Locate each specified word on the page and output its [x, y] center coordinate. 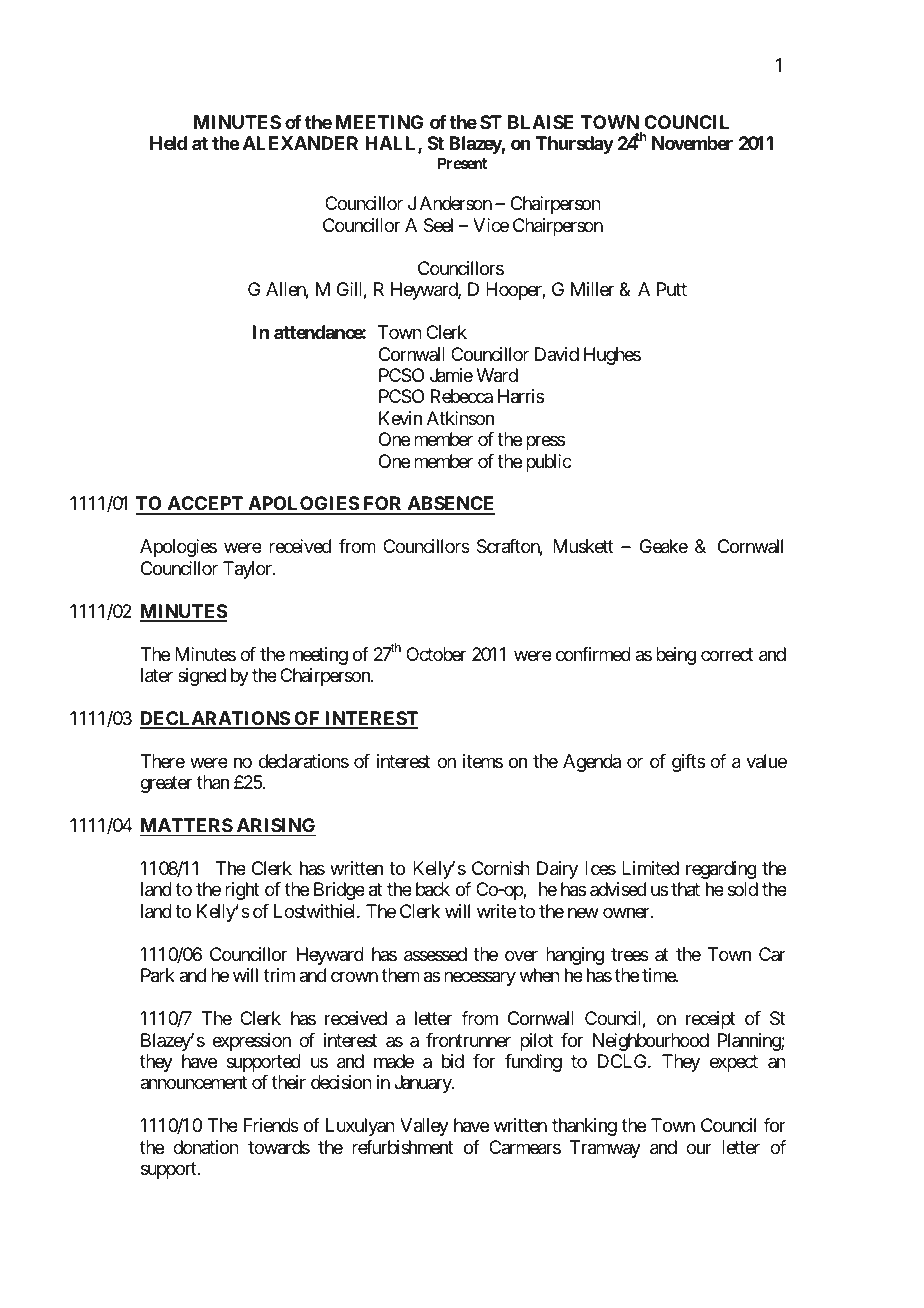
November [692, 143]
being [676, 656]
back [433, 889]
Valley [424, 1127]
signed [202, 677]
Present [462, 163]
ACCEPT [205, 505]
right [242, 891]
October [436, 654]
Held [168, 143]
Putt [672, 289]
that [685, 889]
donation [206, 1147]
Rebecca [462, 396]
